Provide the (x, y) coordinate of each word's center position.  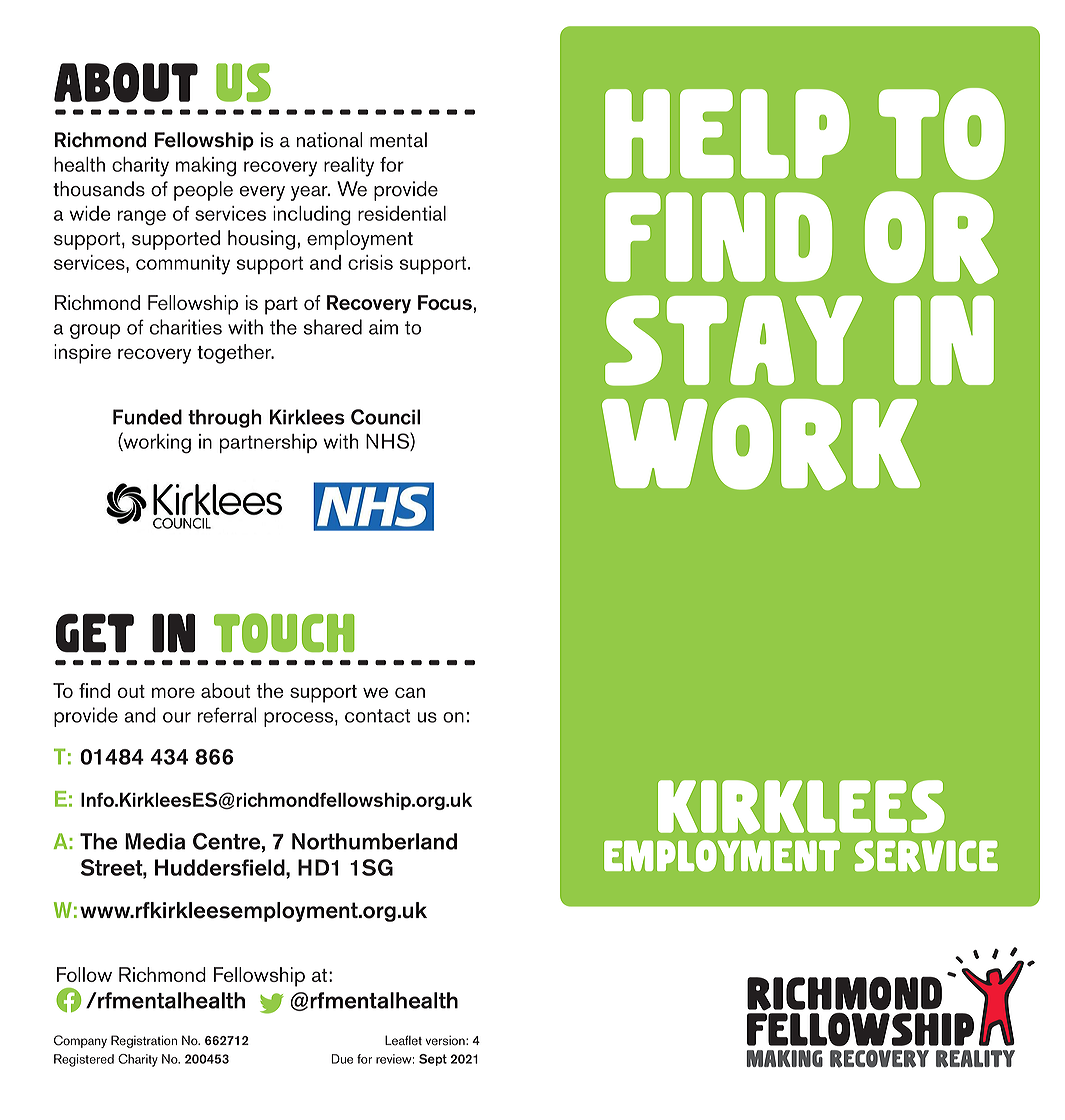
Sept (433, 1060)
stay (733, 340)
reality (349, 167)
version (446, 1040)
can (410, 692)
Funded (147, 417)
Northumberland (374, 841)
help (727, 134)
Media (155, 841)
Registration (144, 1041)
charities (186, 327)
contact (377, 716)
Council (385, 417)
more (173, 692)
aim (383, 327)
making (206, 167)
